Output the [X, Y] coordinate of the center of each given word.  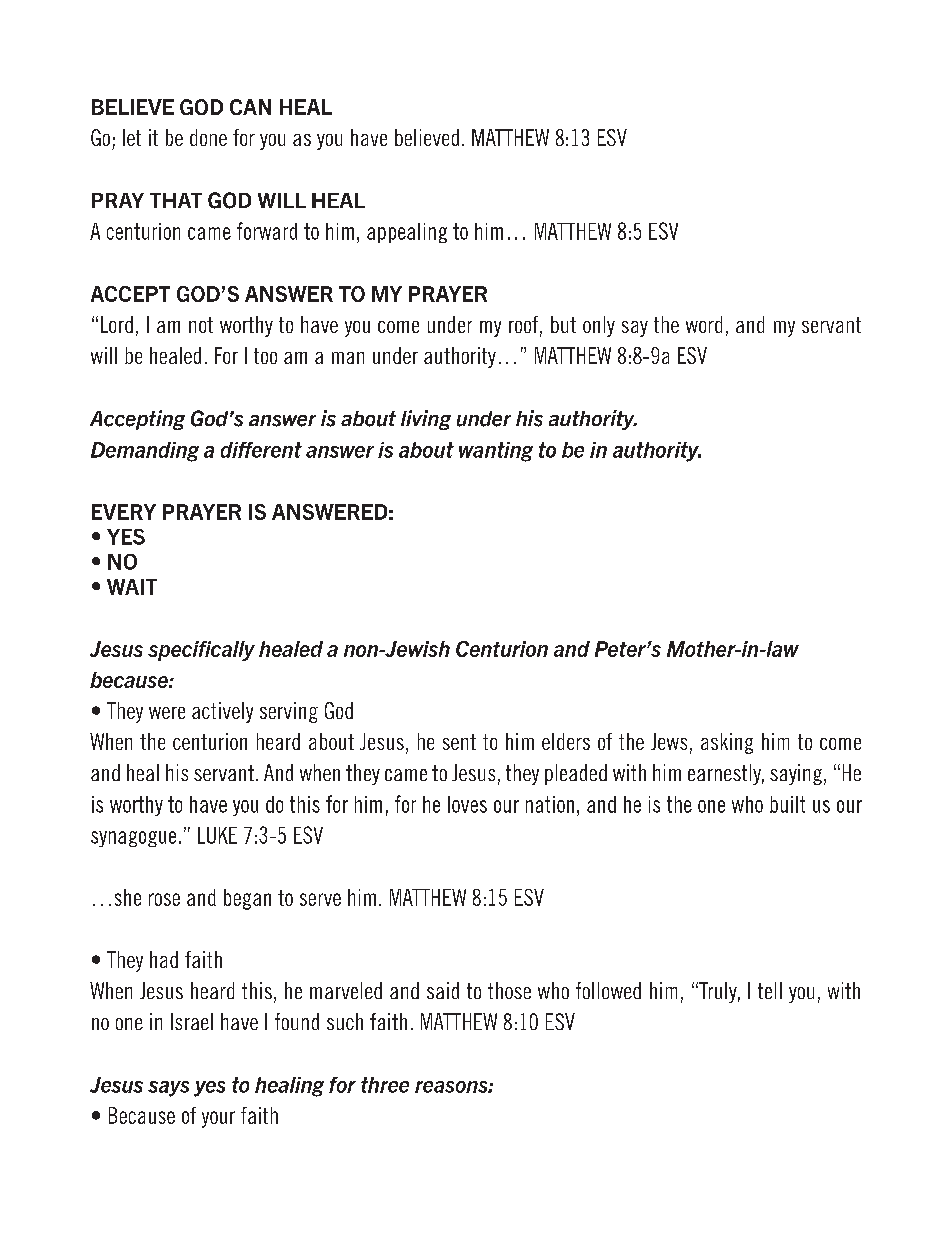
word [704, 324]
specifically [201, 651]
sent [459, 742]
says [168, 1089]
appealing [407, 233]
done [208, 137]
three [385, 1085]
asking [727, 743]
